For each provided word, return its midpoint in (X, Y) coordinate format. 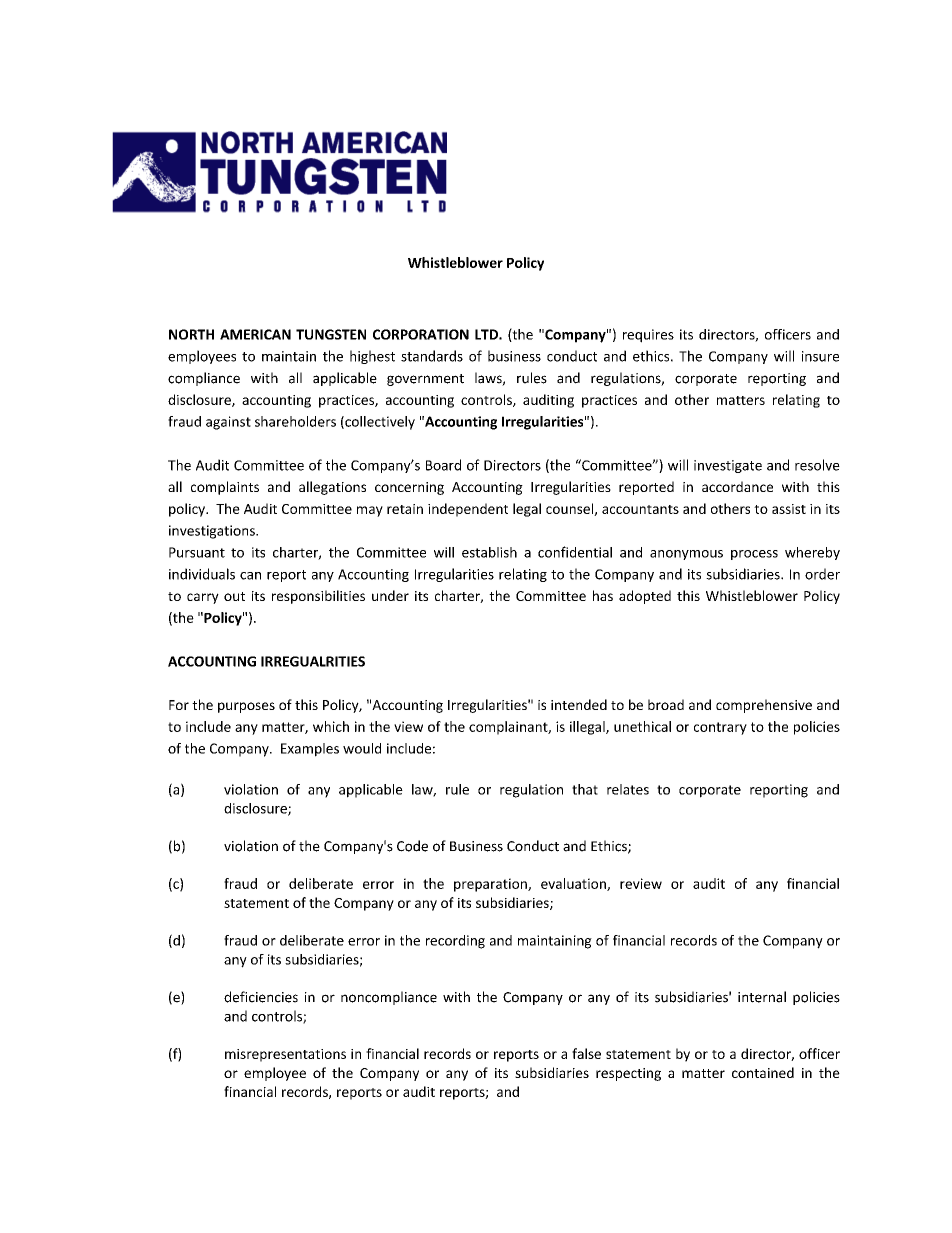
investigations (213, 532)
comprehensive (764, 706)
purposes (246, 707)
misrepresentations (285, 1055)
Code (412, 846)
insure (820, 356)
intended (579, 704)
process (754, 555)
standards (432, 356)
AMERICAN (255, 334)
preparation (491, 885)
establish (489, 552)
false (586, 1053)
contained (763, 1072)
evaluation (574, 884)
